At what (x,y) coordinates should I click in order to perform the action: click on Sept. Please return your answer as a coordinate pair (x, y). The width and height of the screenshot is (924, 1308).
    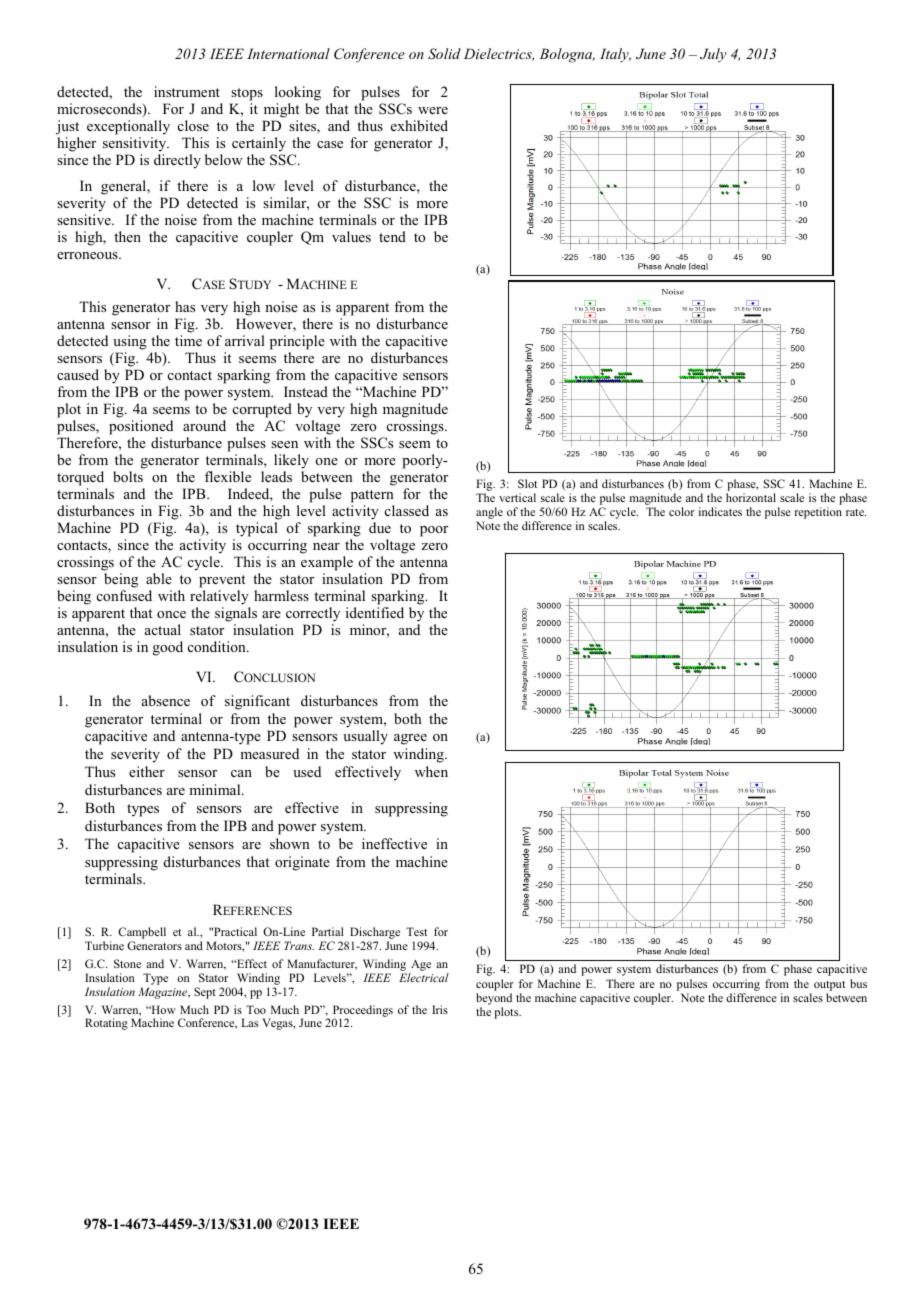
    Looking at the image, I should click on (205, 993).
